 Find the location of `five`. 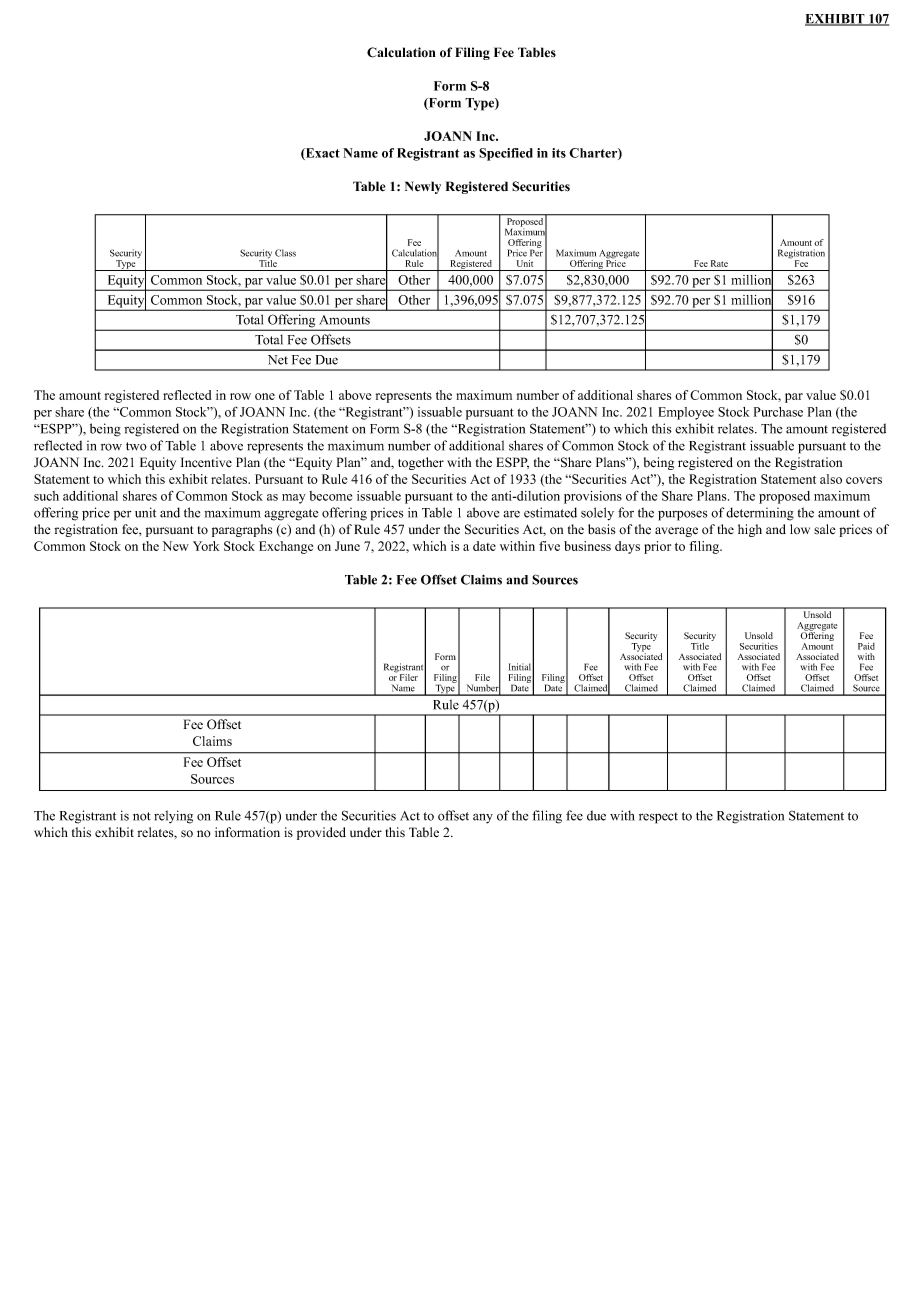

five is located at coordinates (549, 546).
